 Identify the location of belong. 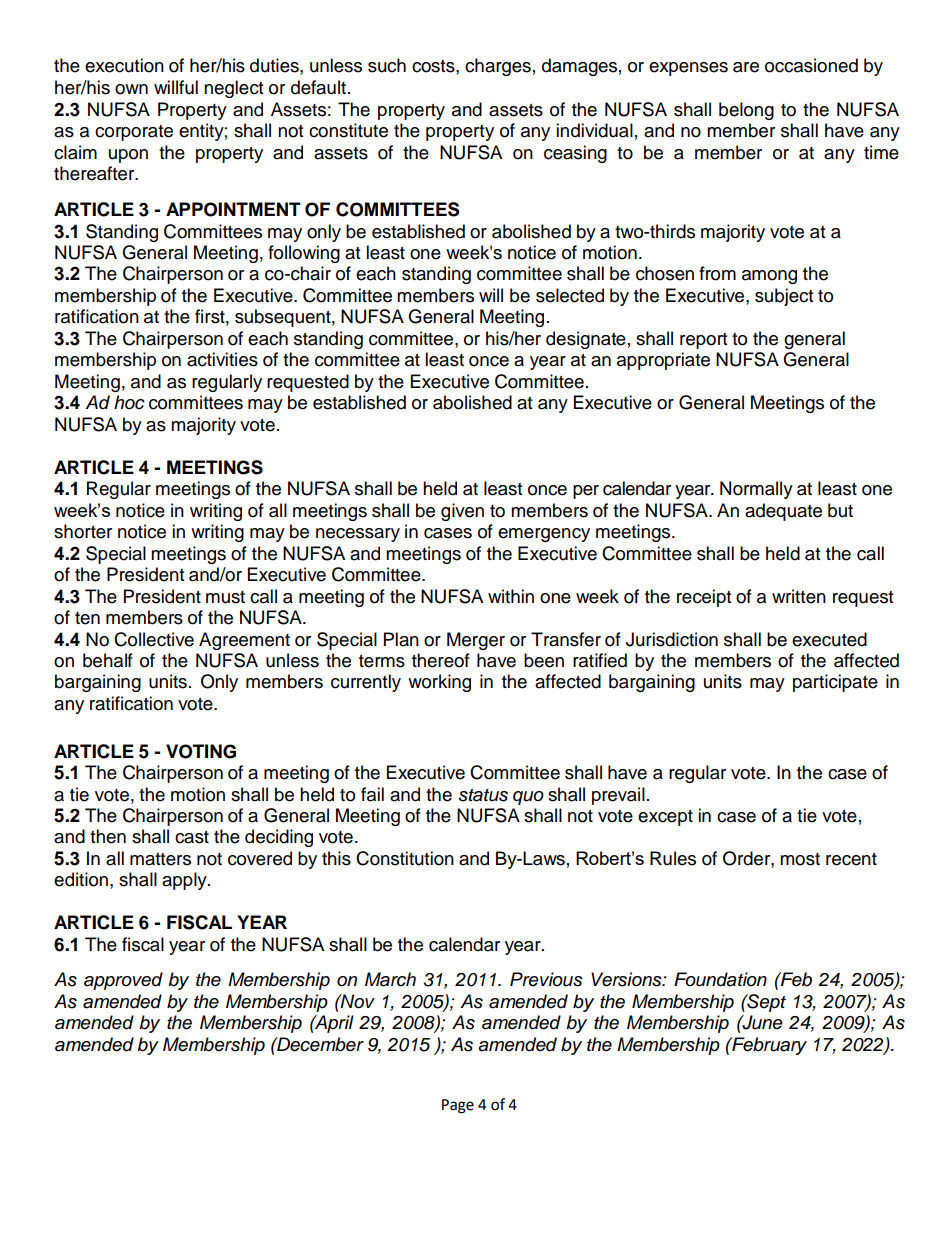
(746, 111).
